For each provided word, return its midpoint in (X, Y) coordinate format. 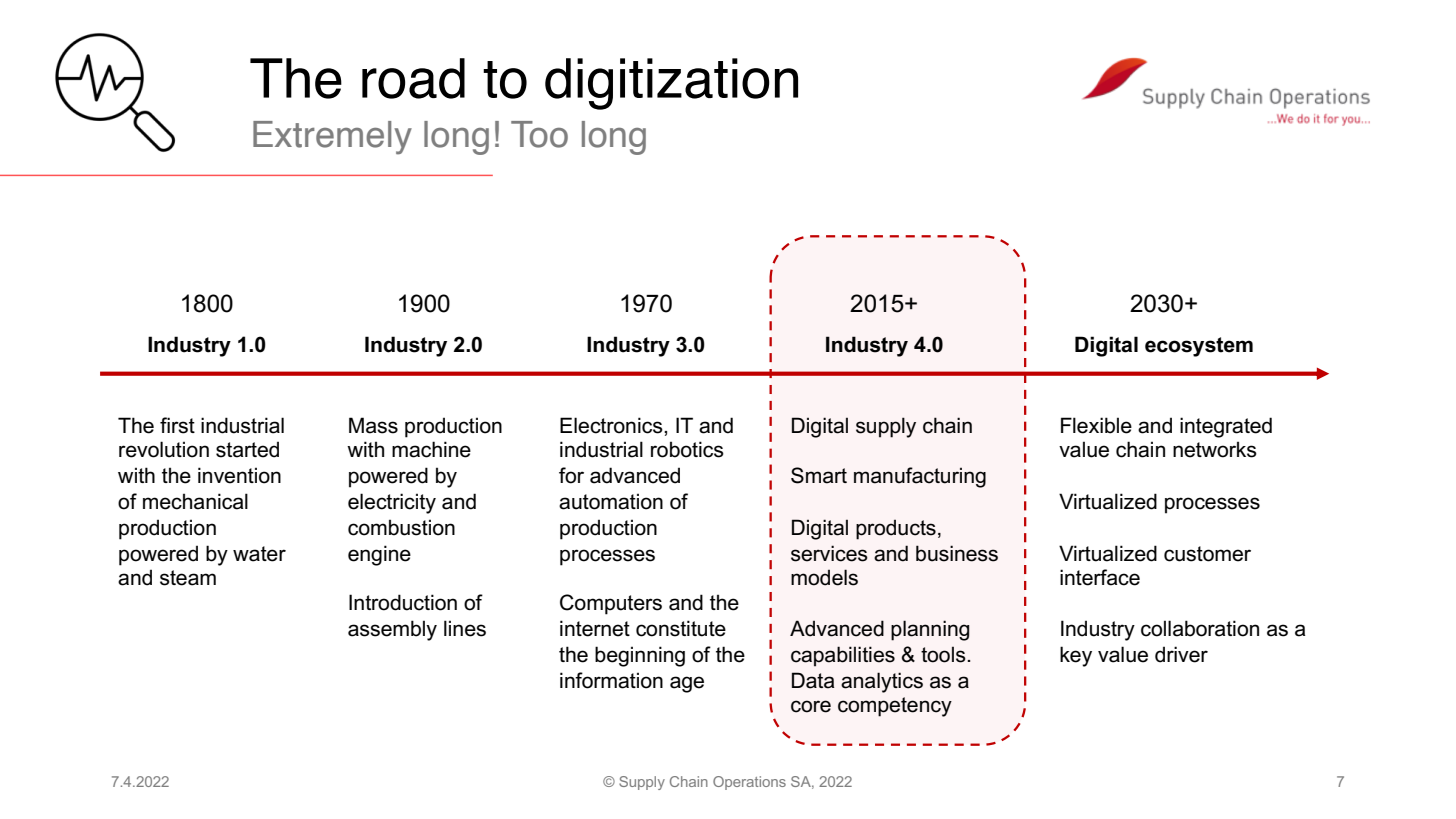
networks (1215, 449)
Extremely (332, 138)
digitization (671, 84)
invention (239, 475)
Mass (373, 425)
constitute (681, 628)
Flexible (1096, 425)
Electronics (612, 425)
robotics (687, 449)
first (177, 425)
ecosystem (1199, 347)
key (1076, 656)
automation (611, 501)
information (611, 680)
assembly (392, 630)
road (413, 78)
